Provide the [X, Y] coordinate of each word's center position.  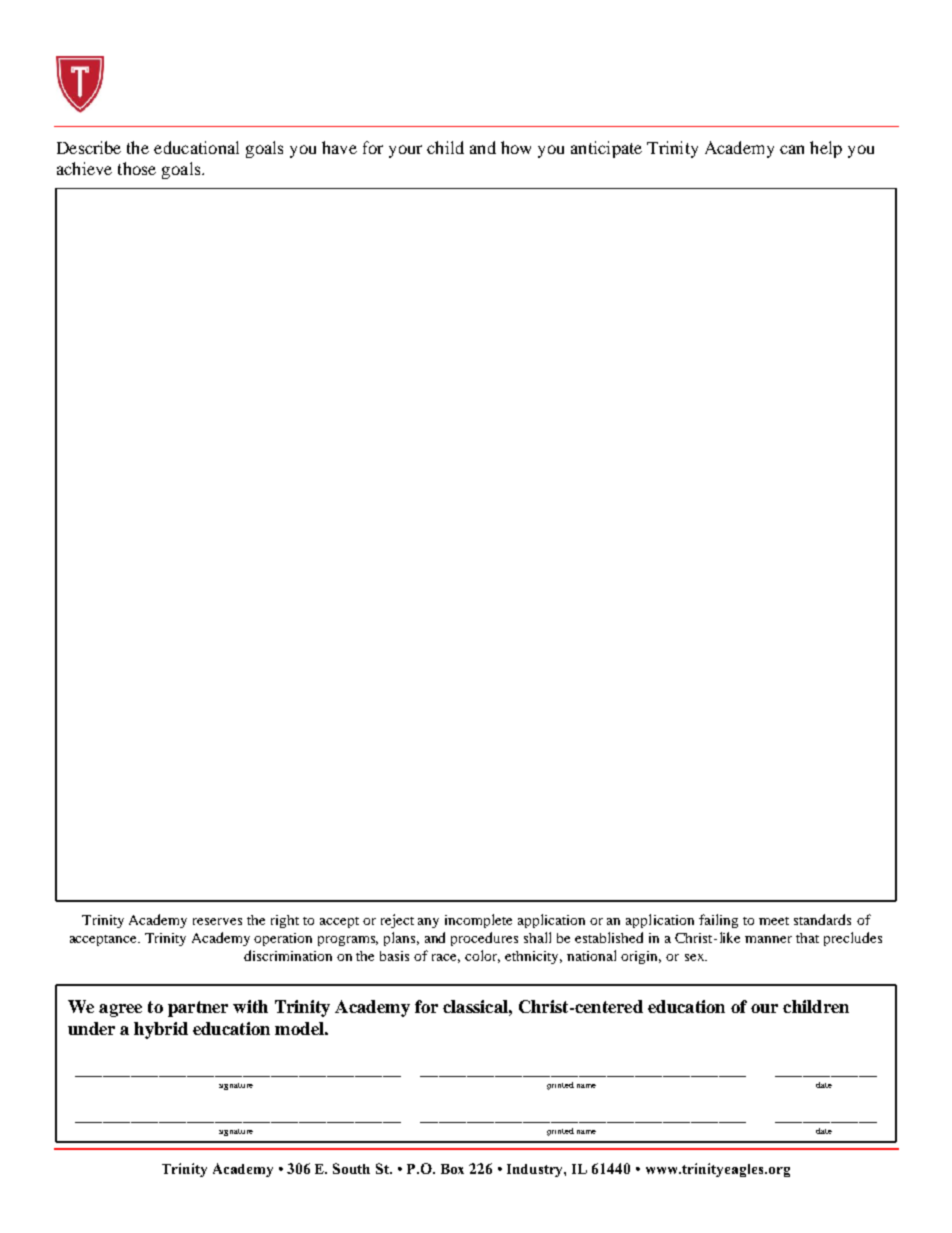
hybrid [161, 1030]
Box [452, 1169]
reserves [217, 921]
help [826, 149]
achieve [84, 168]
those [137, 168]
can [792, 149]
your [405, 151]
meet [774, 921]
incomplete [478, 921]
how [516, 147]
